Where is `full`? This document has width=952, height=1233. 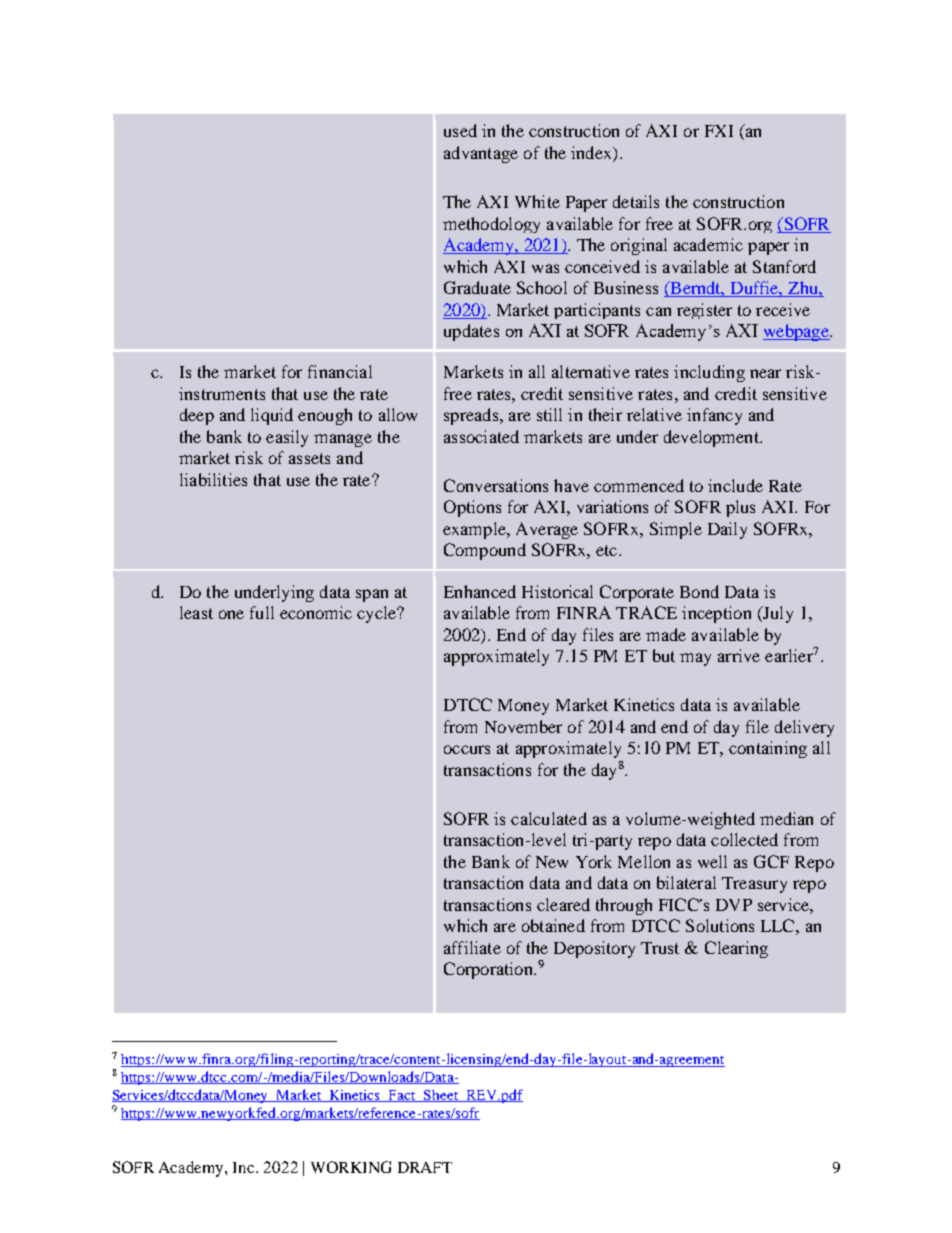
full is located at coordinates (262, 612).
